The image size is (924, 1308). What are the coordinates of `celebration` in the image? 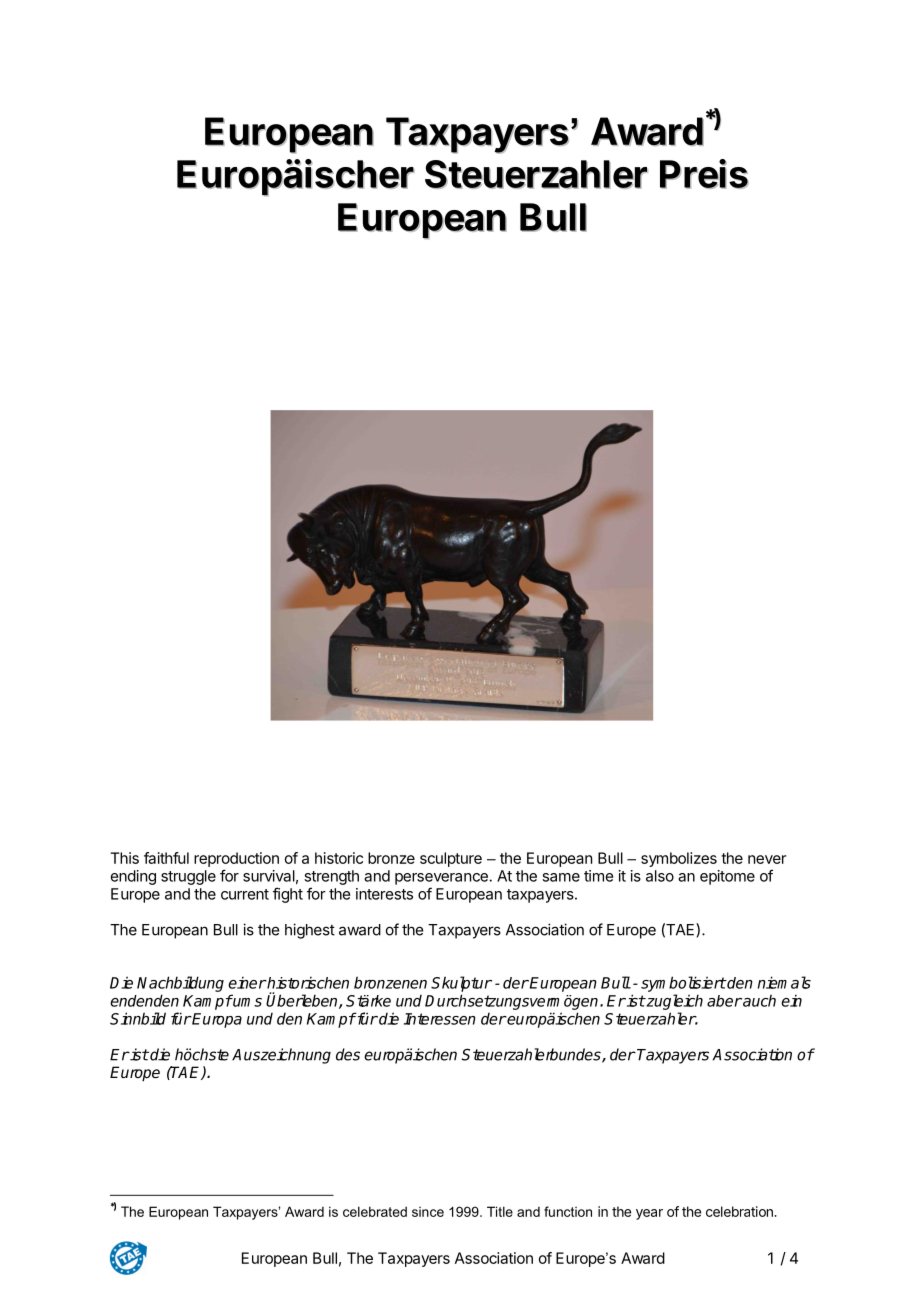 It's located at (740, 1211).
